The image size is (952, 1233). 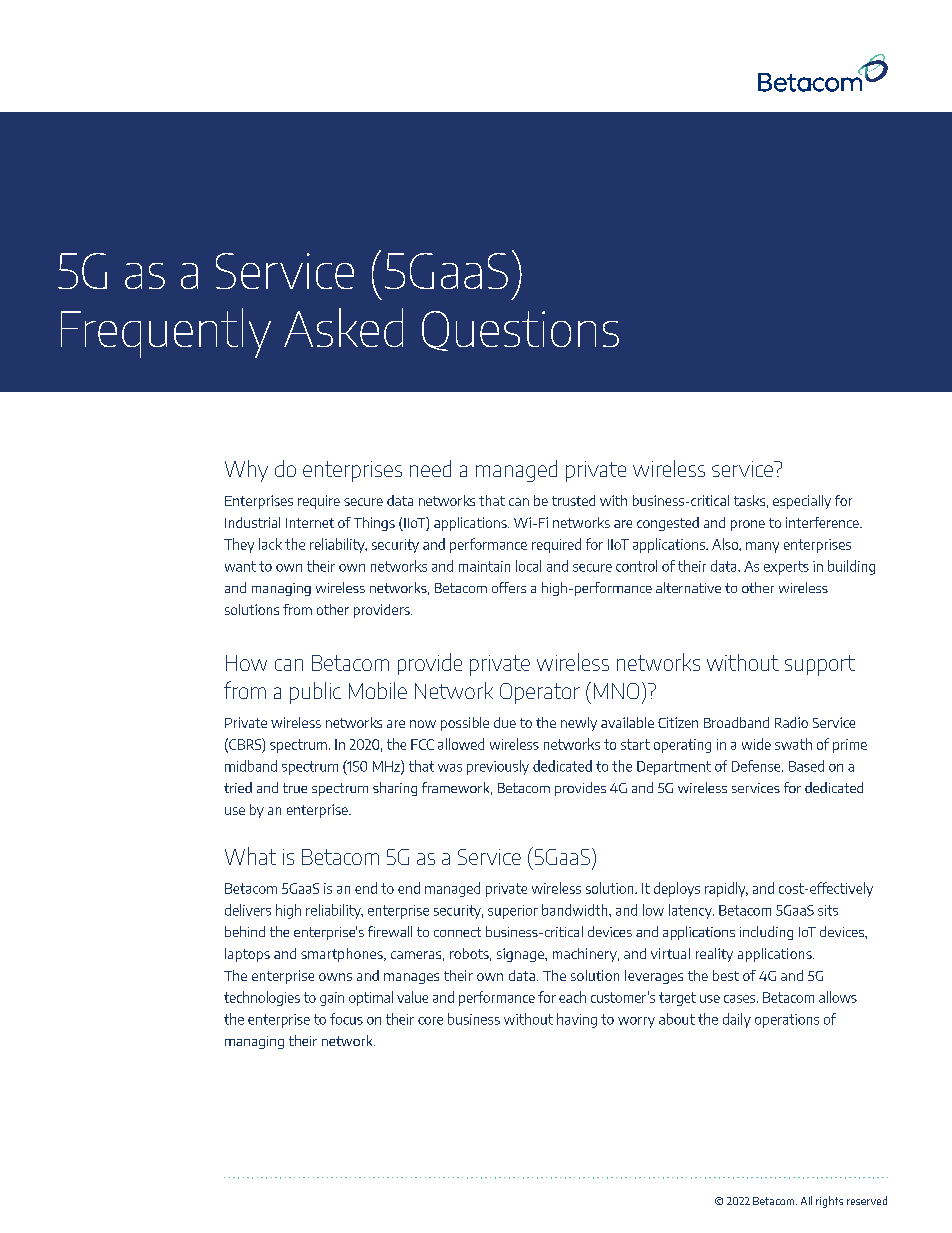 I want to click on previously, so click(x=498, y=767).
